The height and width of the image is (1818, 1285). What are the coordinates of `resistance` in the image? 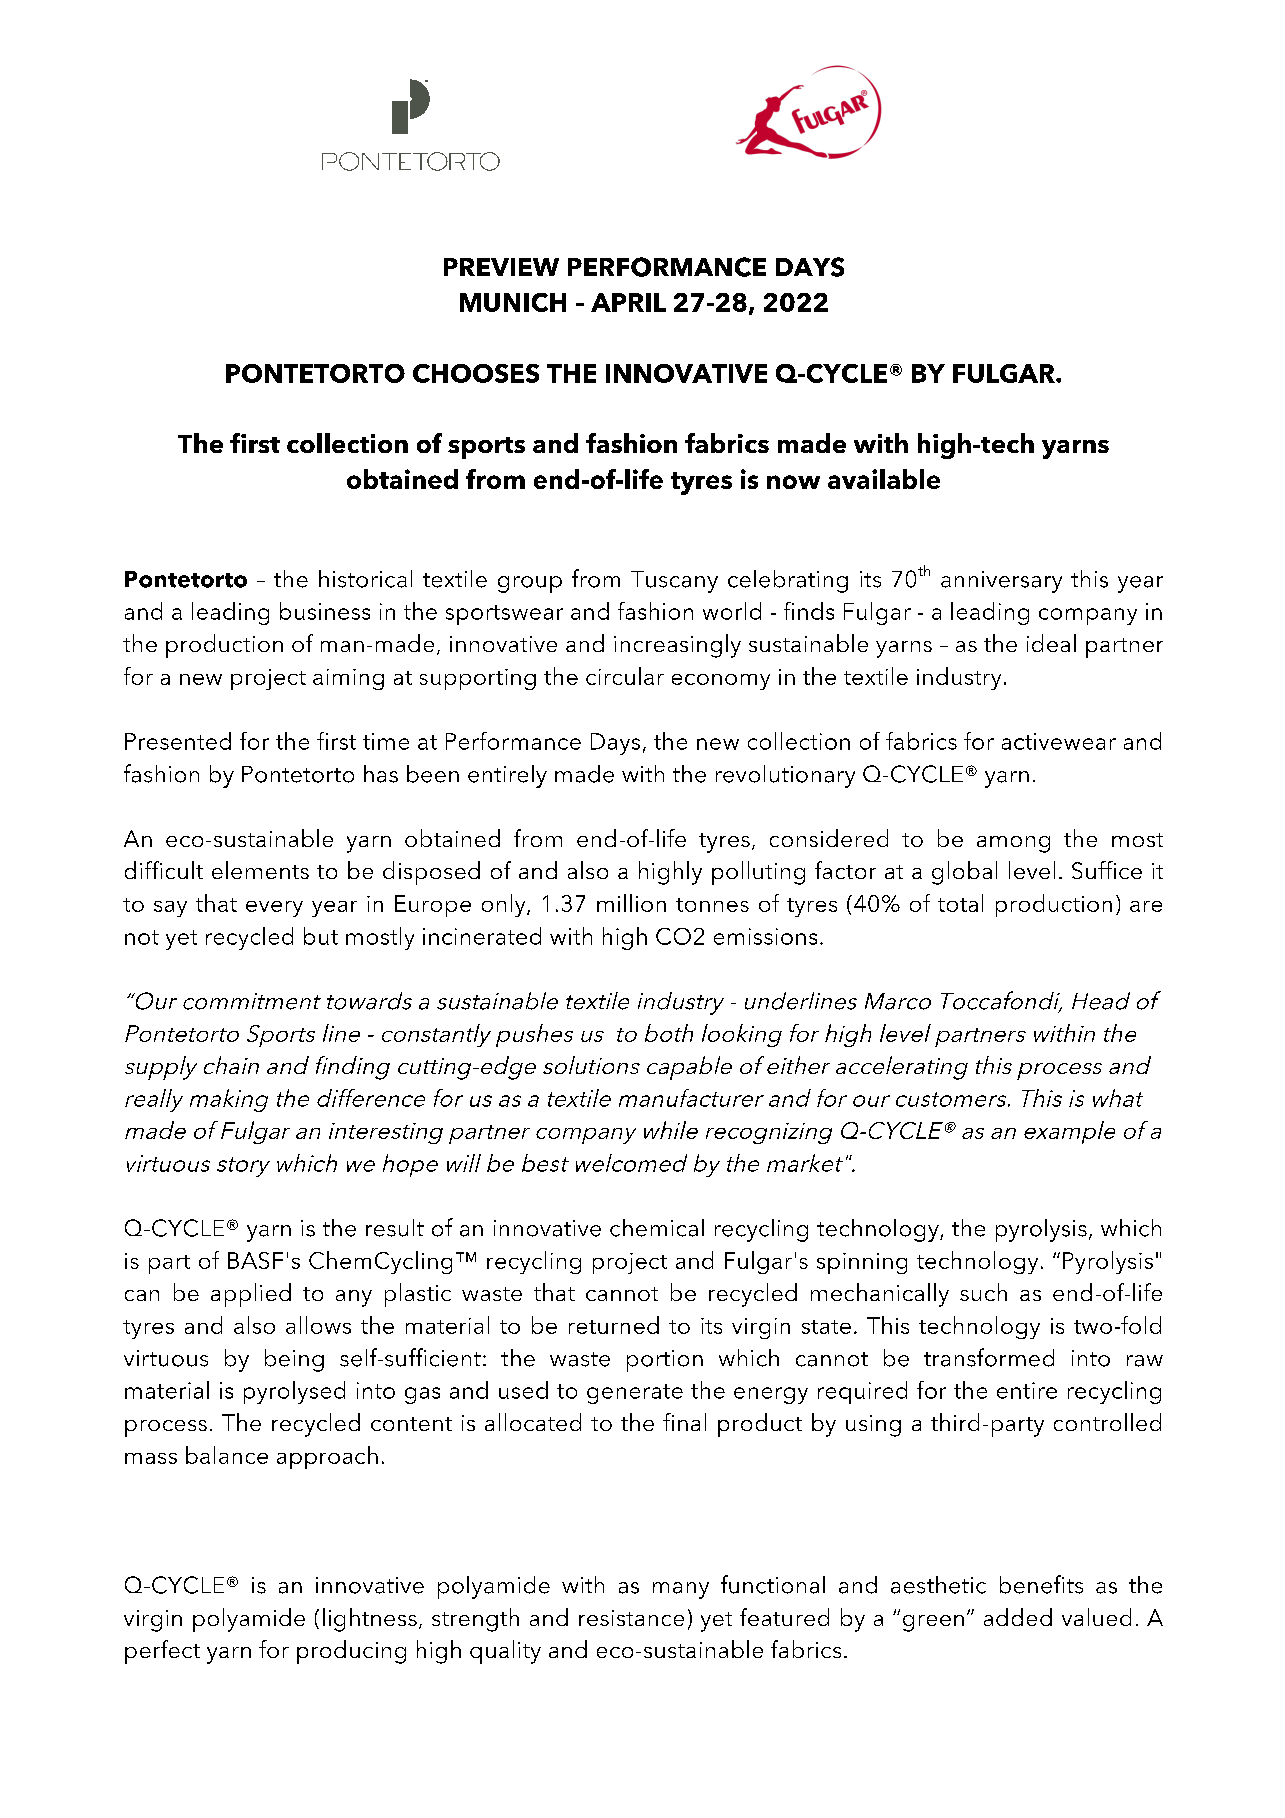 It's located at (631, 1618).
